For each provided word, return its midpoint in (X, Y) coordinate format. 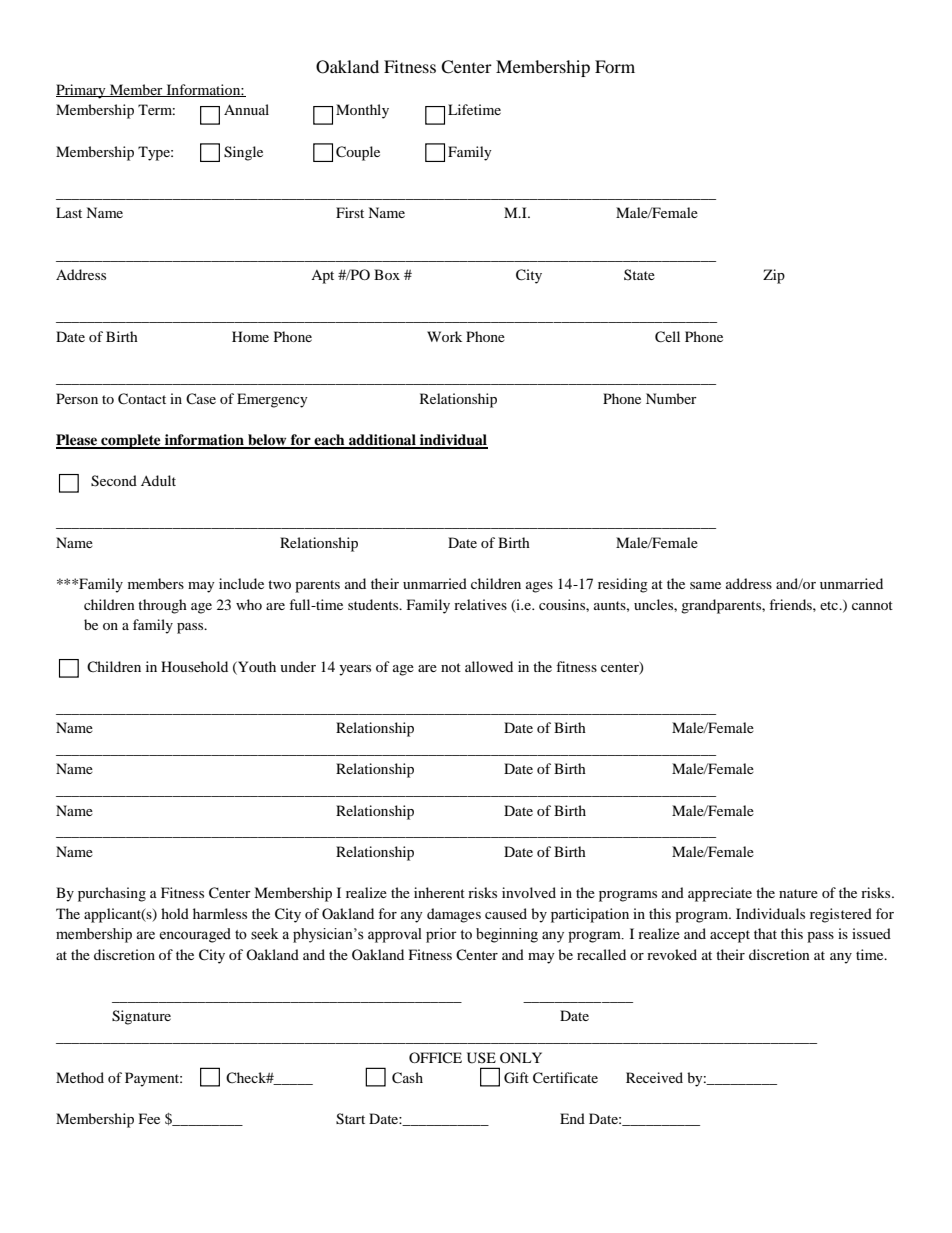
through (162, 606)
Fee (149, 1118)
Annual (246, 109)
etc (830, 605)
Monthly (362, 111)
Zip (774, 276)
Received (654, 1077)
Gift (516, 1078)
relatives (480, 604)
